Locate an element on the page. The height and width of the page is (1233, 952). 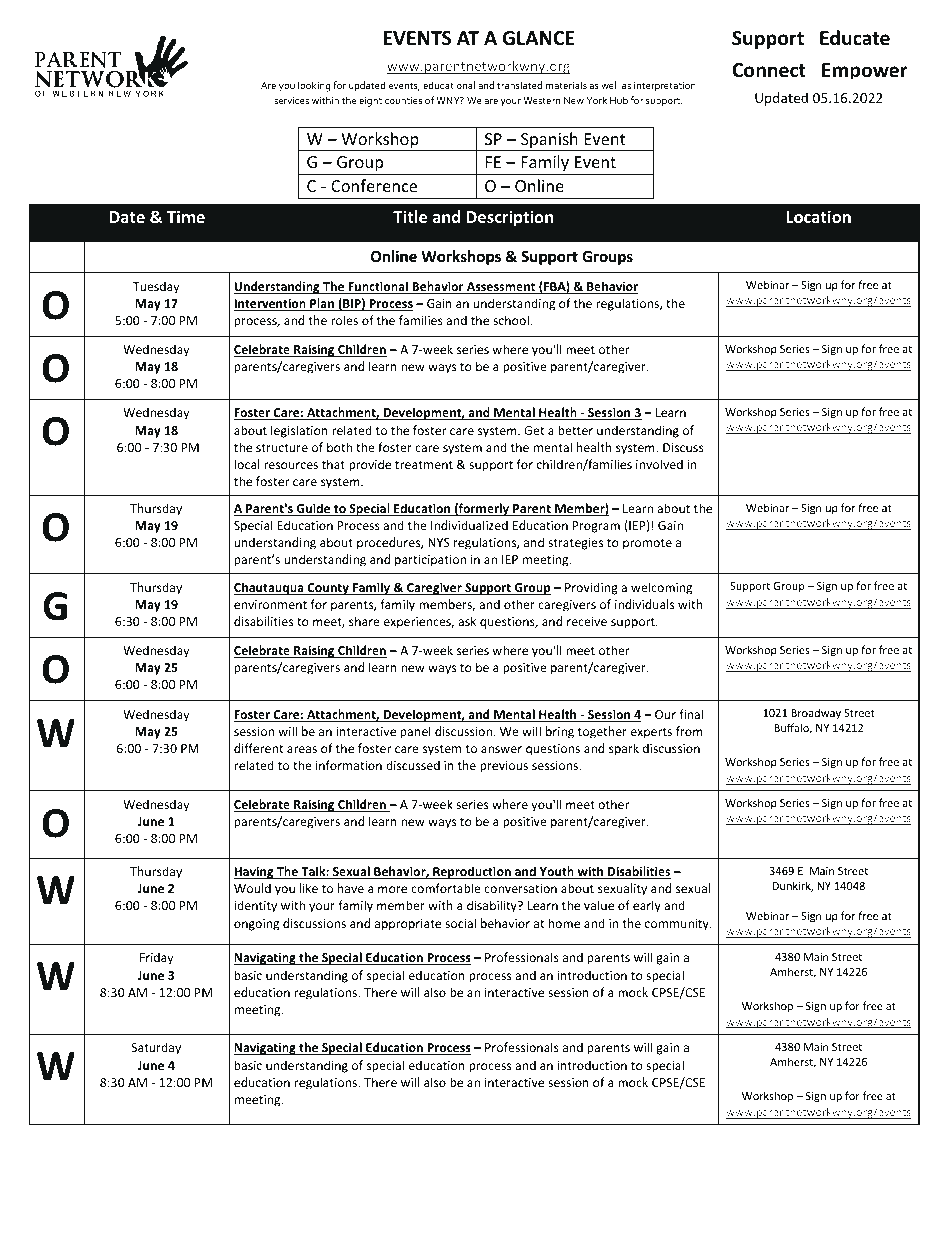
Saturday is located at coordinates (156, 1048).
